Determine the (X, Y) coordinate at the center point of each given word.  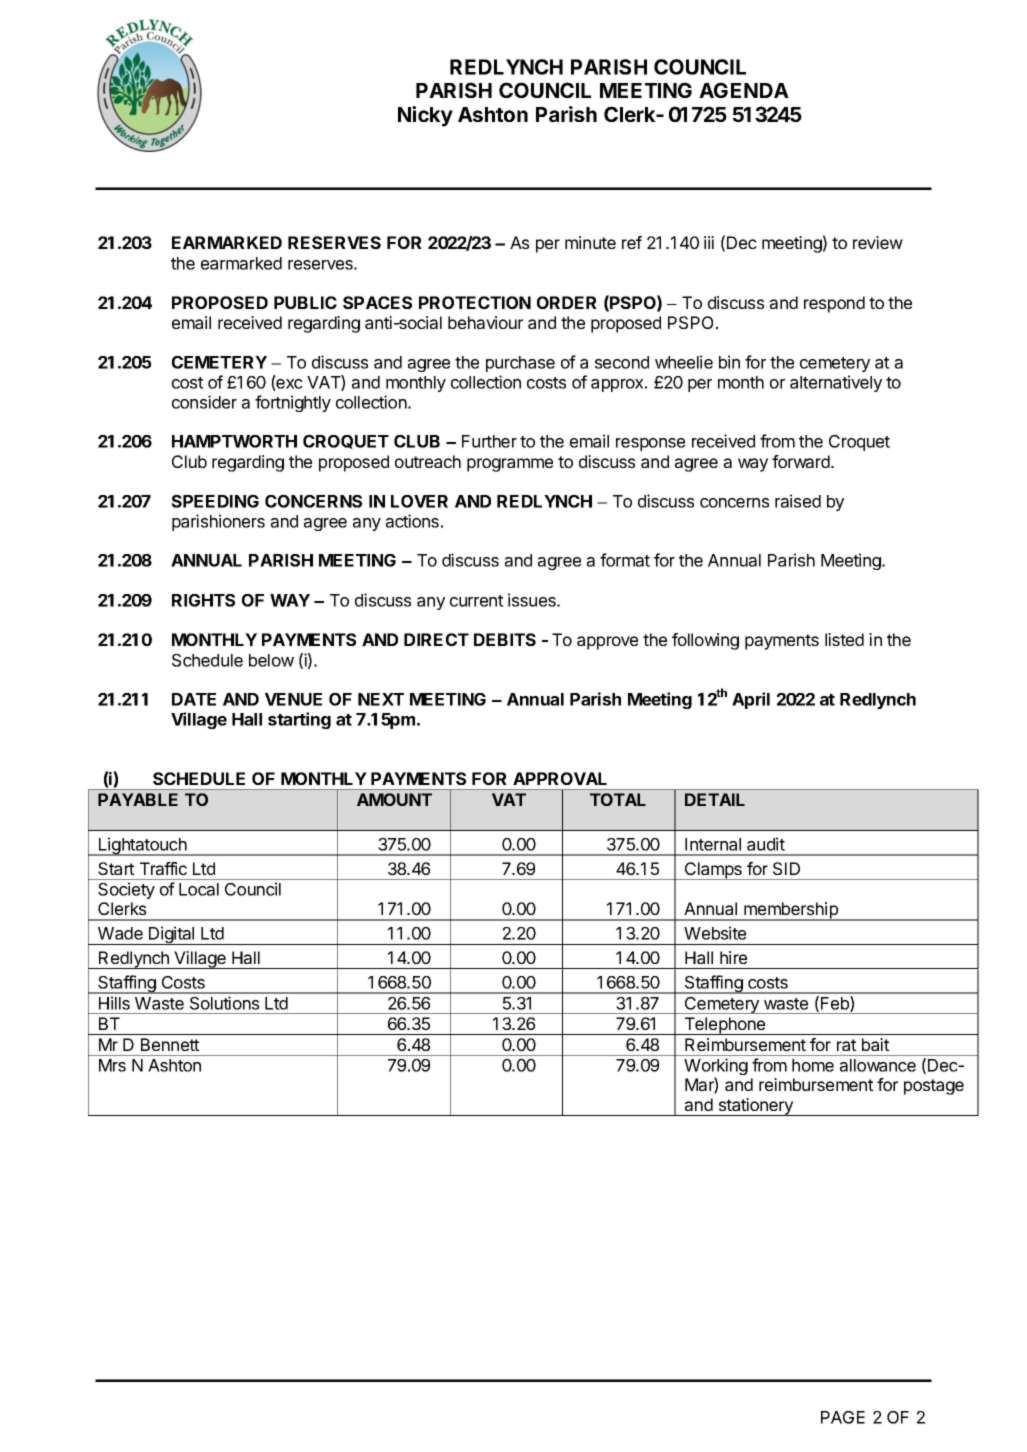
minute (590, 242)
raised (798, 501)
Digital (172, 935)
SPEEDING (215, 501)
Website (715, 933)
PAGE (843, 1417)
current (477, 601)
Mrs (112, 1065)
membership (791, 911)
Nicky (425, 116)
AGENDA (744, 90)
